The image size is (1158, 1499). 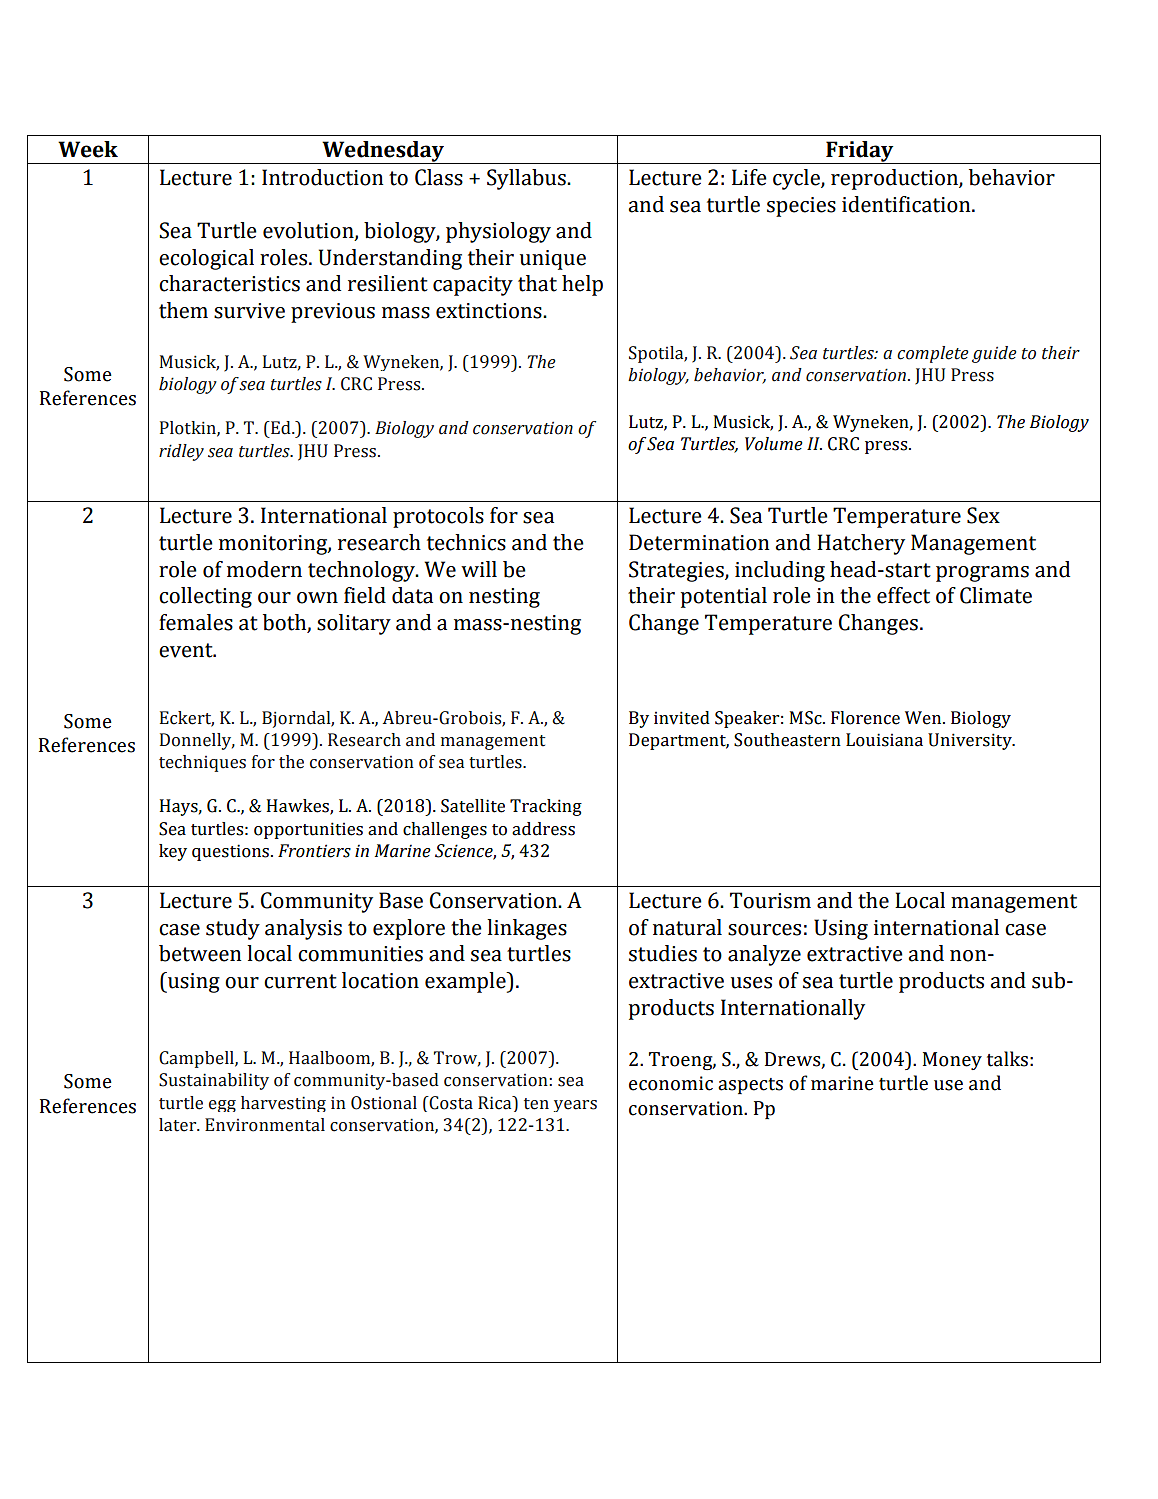 What do you see at coordinates (907, 204) in the page?
I see `identification` at bounding box center [907, 204].
